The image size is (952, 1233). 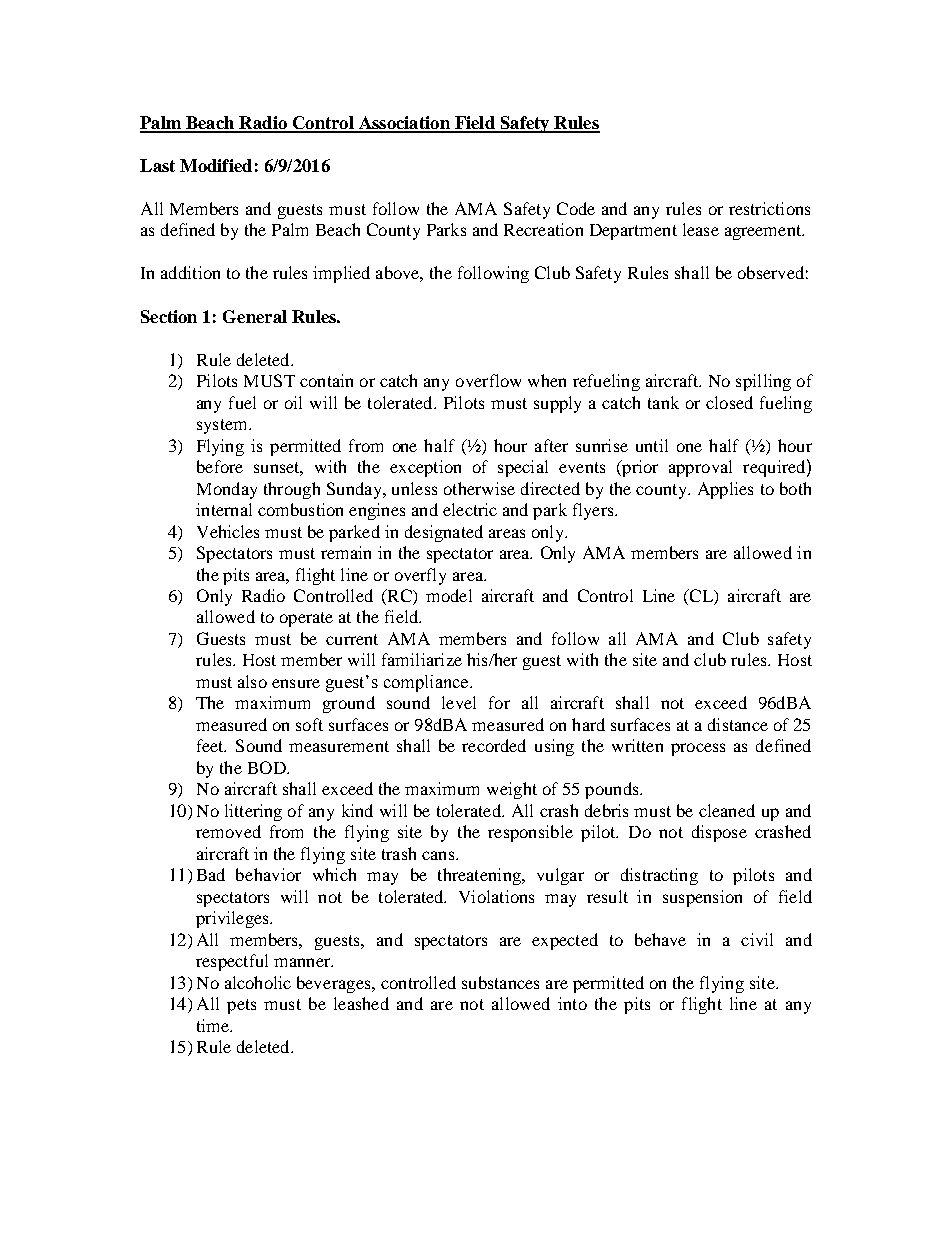 I want to click on weight, so click(x=512, y=790).
